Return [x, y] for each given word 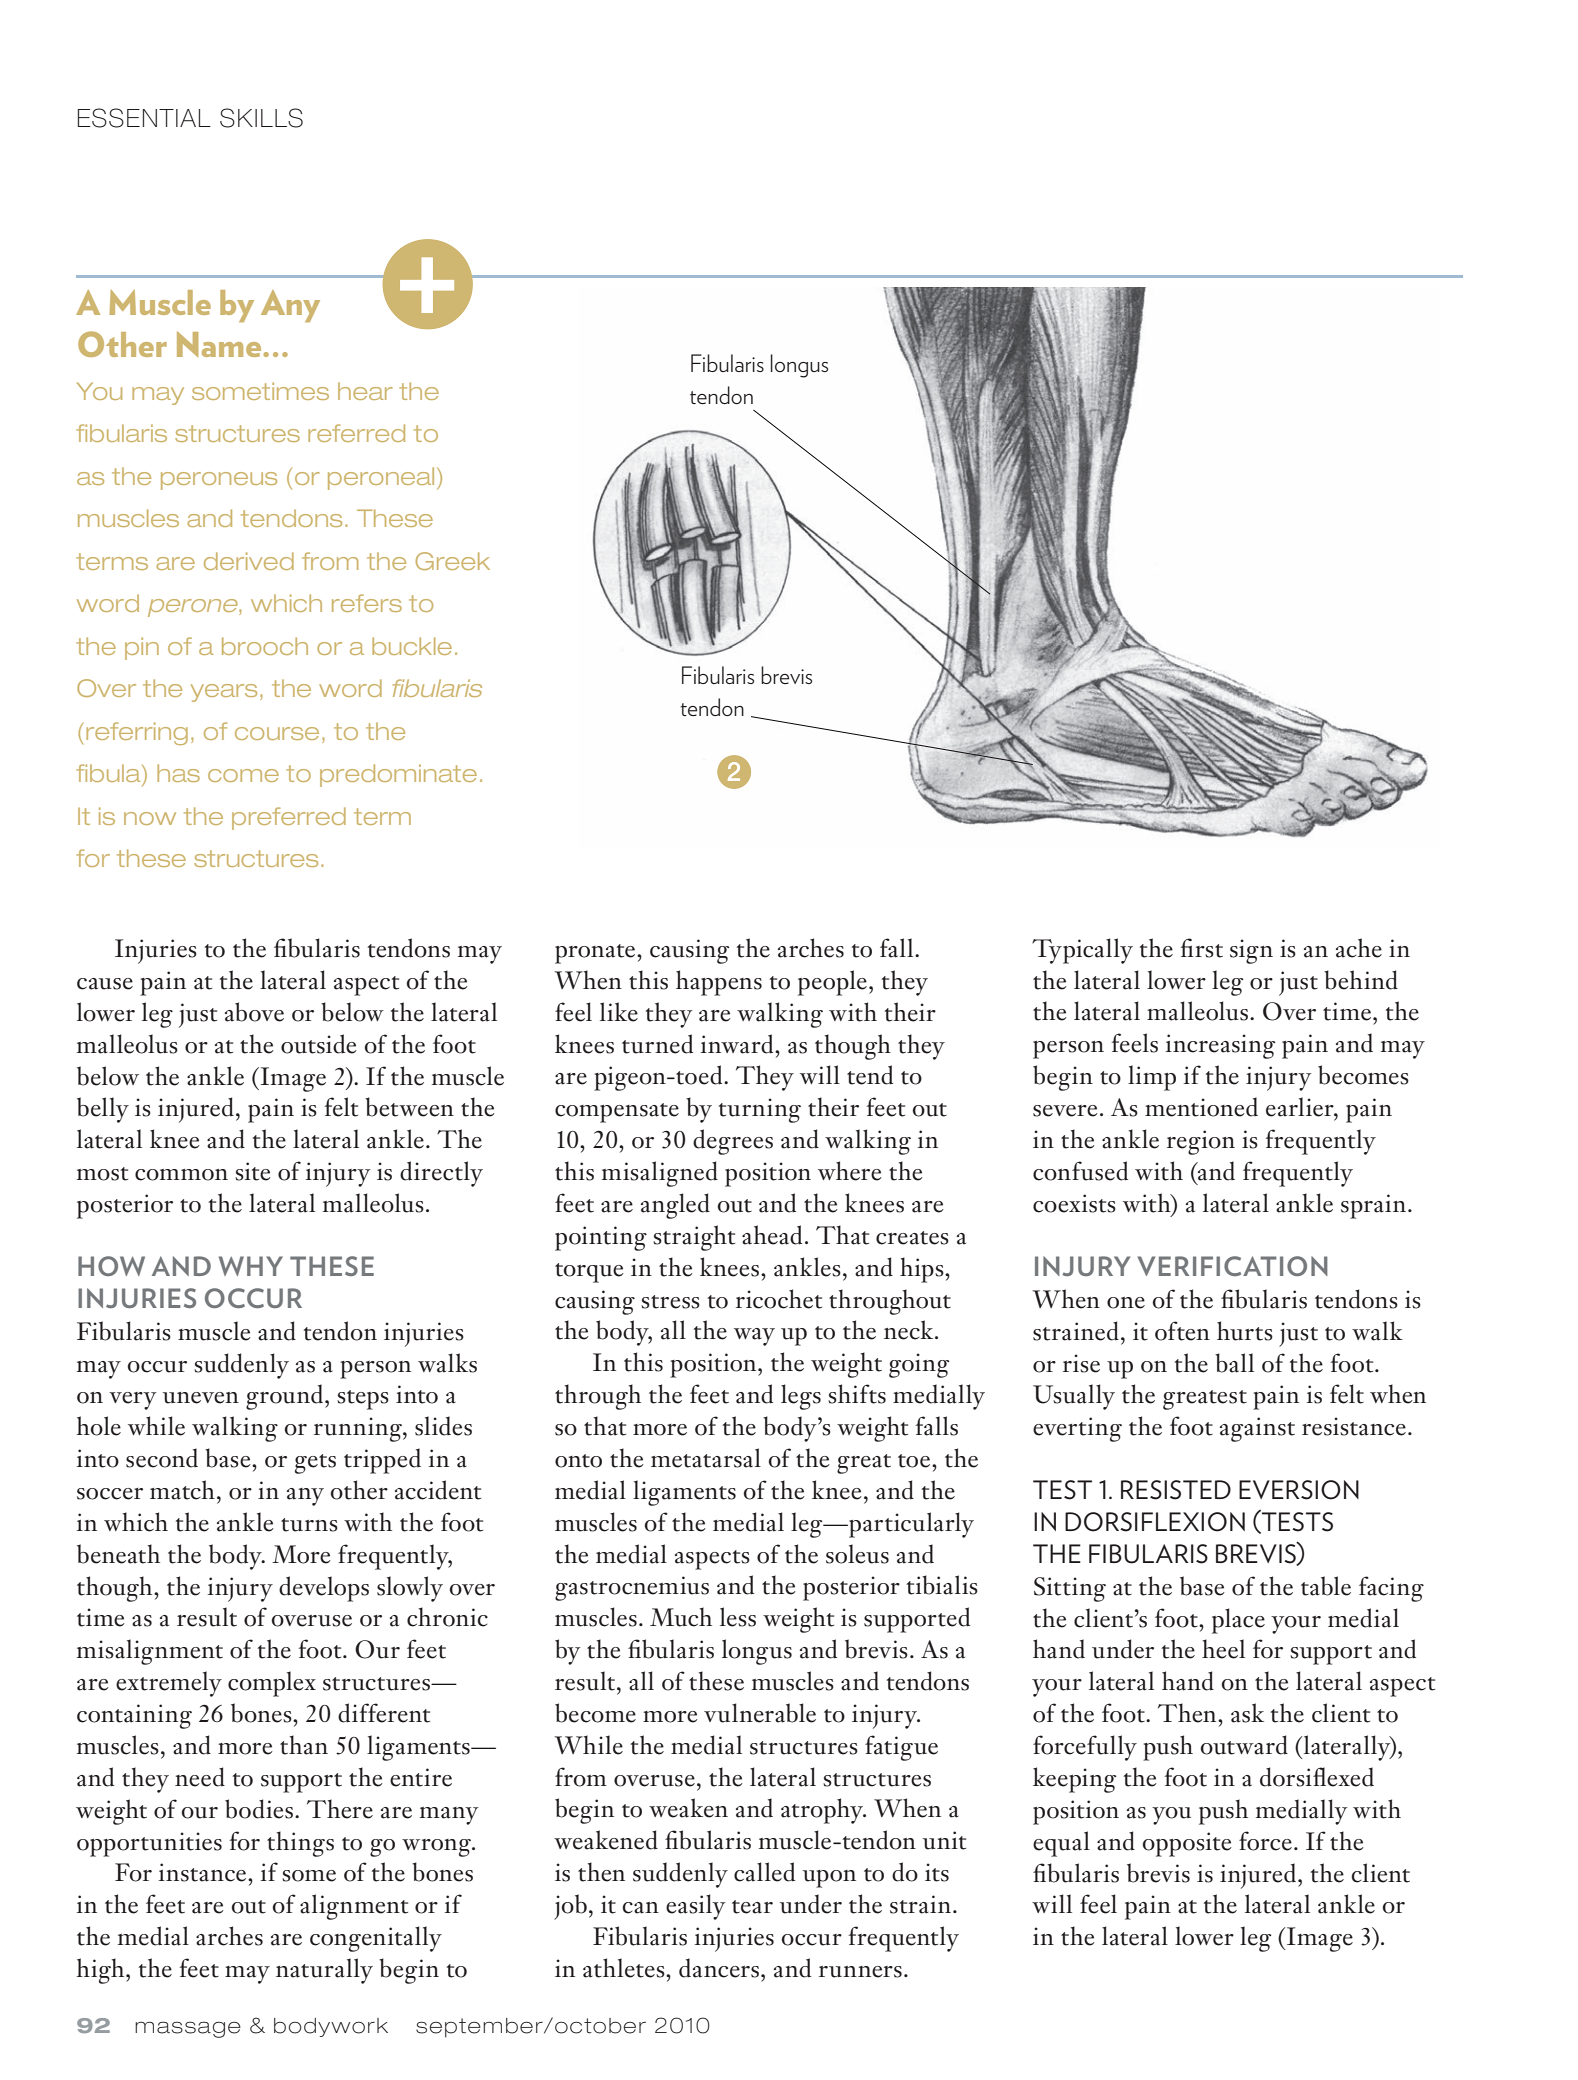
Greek [452, 561]
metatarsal [706, 1458]
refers [367, 603]
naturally [324, 1971]
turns [309, 1525]
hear [365, 391]
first [1202, 948]
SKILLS [261, 118]
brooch [265, 646]
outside [319, 1044]
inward [738, 1044]
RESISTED [1176, 1490]
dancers [719, 1968]
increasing [1220, 1046]
